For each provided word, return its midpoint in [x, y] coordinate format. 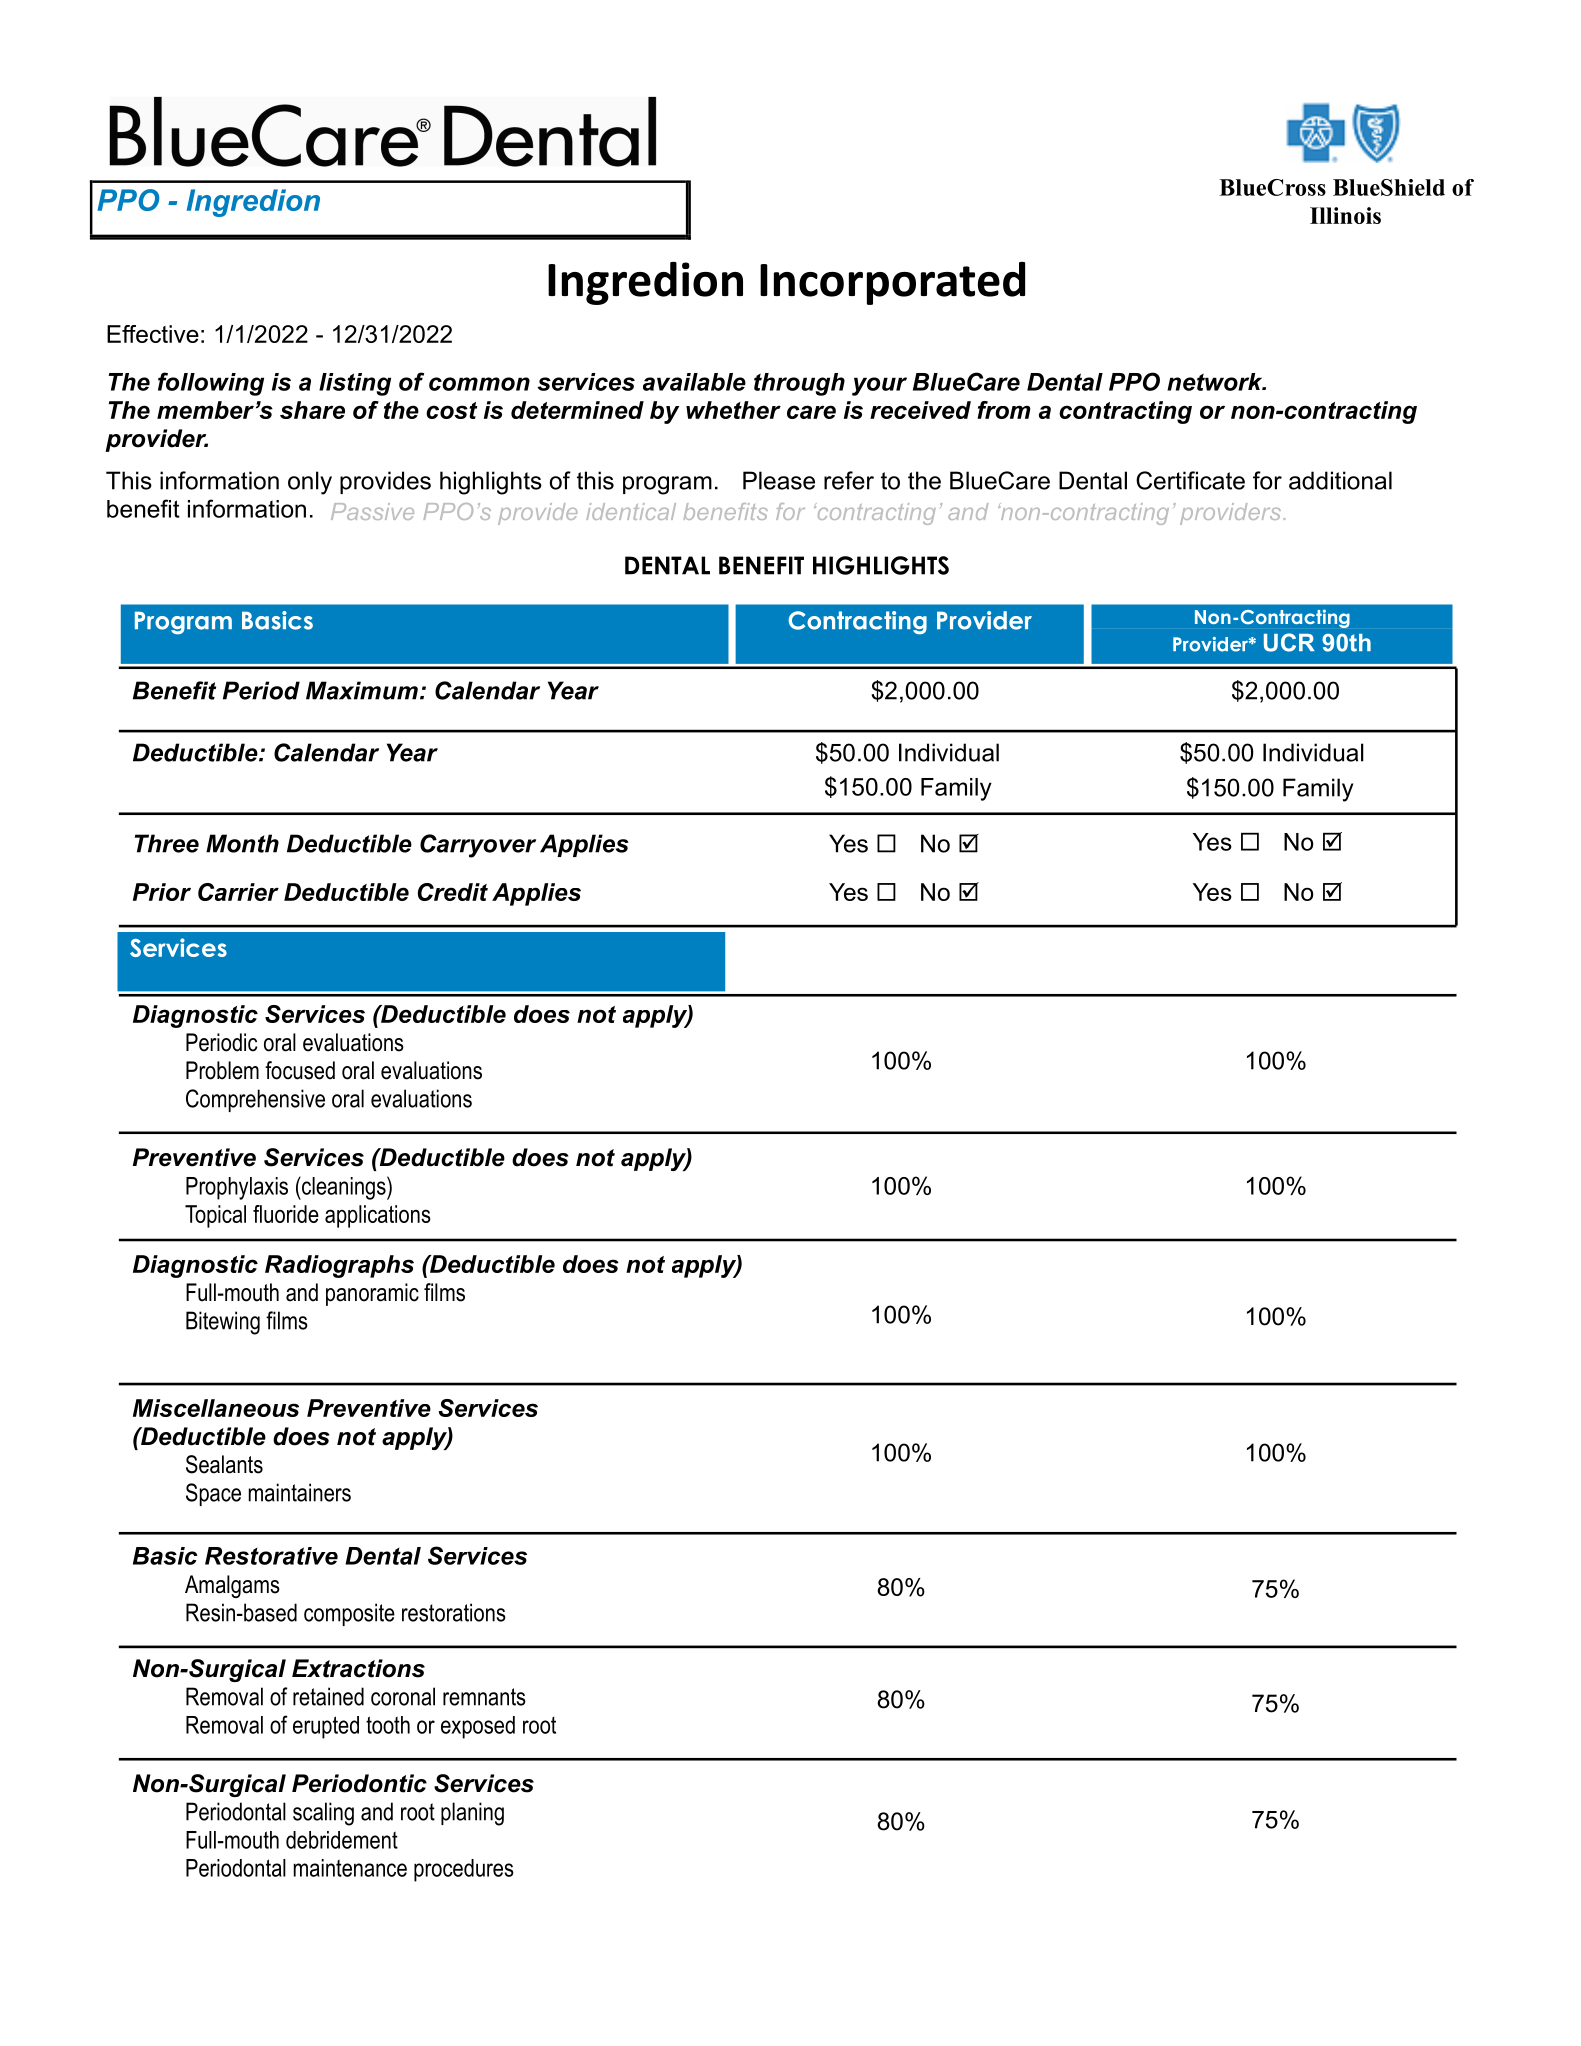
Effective [153, 334]
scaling [323, 1814]
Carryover [478, 846]
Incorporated [892, 283]
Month [242, 843]
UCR [1289, 642]
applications [378, 1216]
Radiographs [339, 1266]
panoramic [372, 1294]
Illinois [1345, 215]
